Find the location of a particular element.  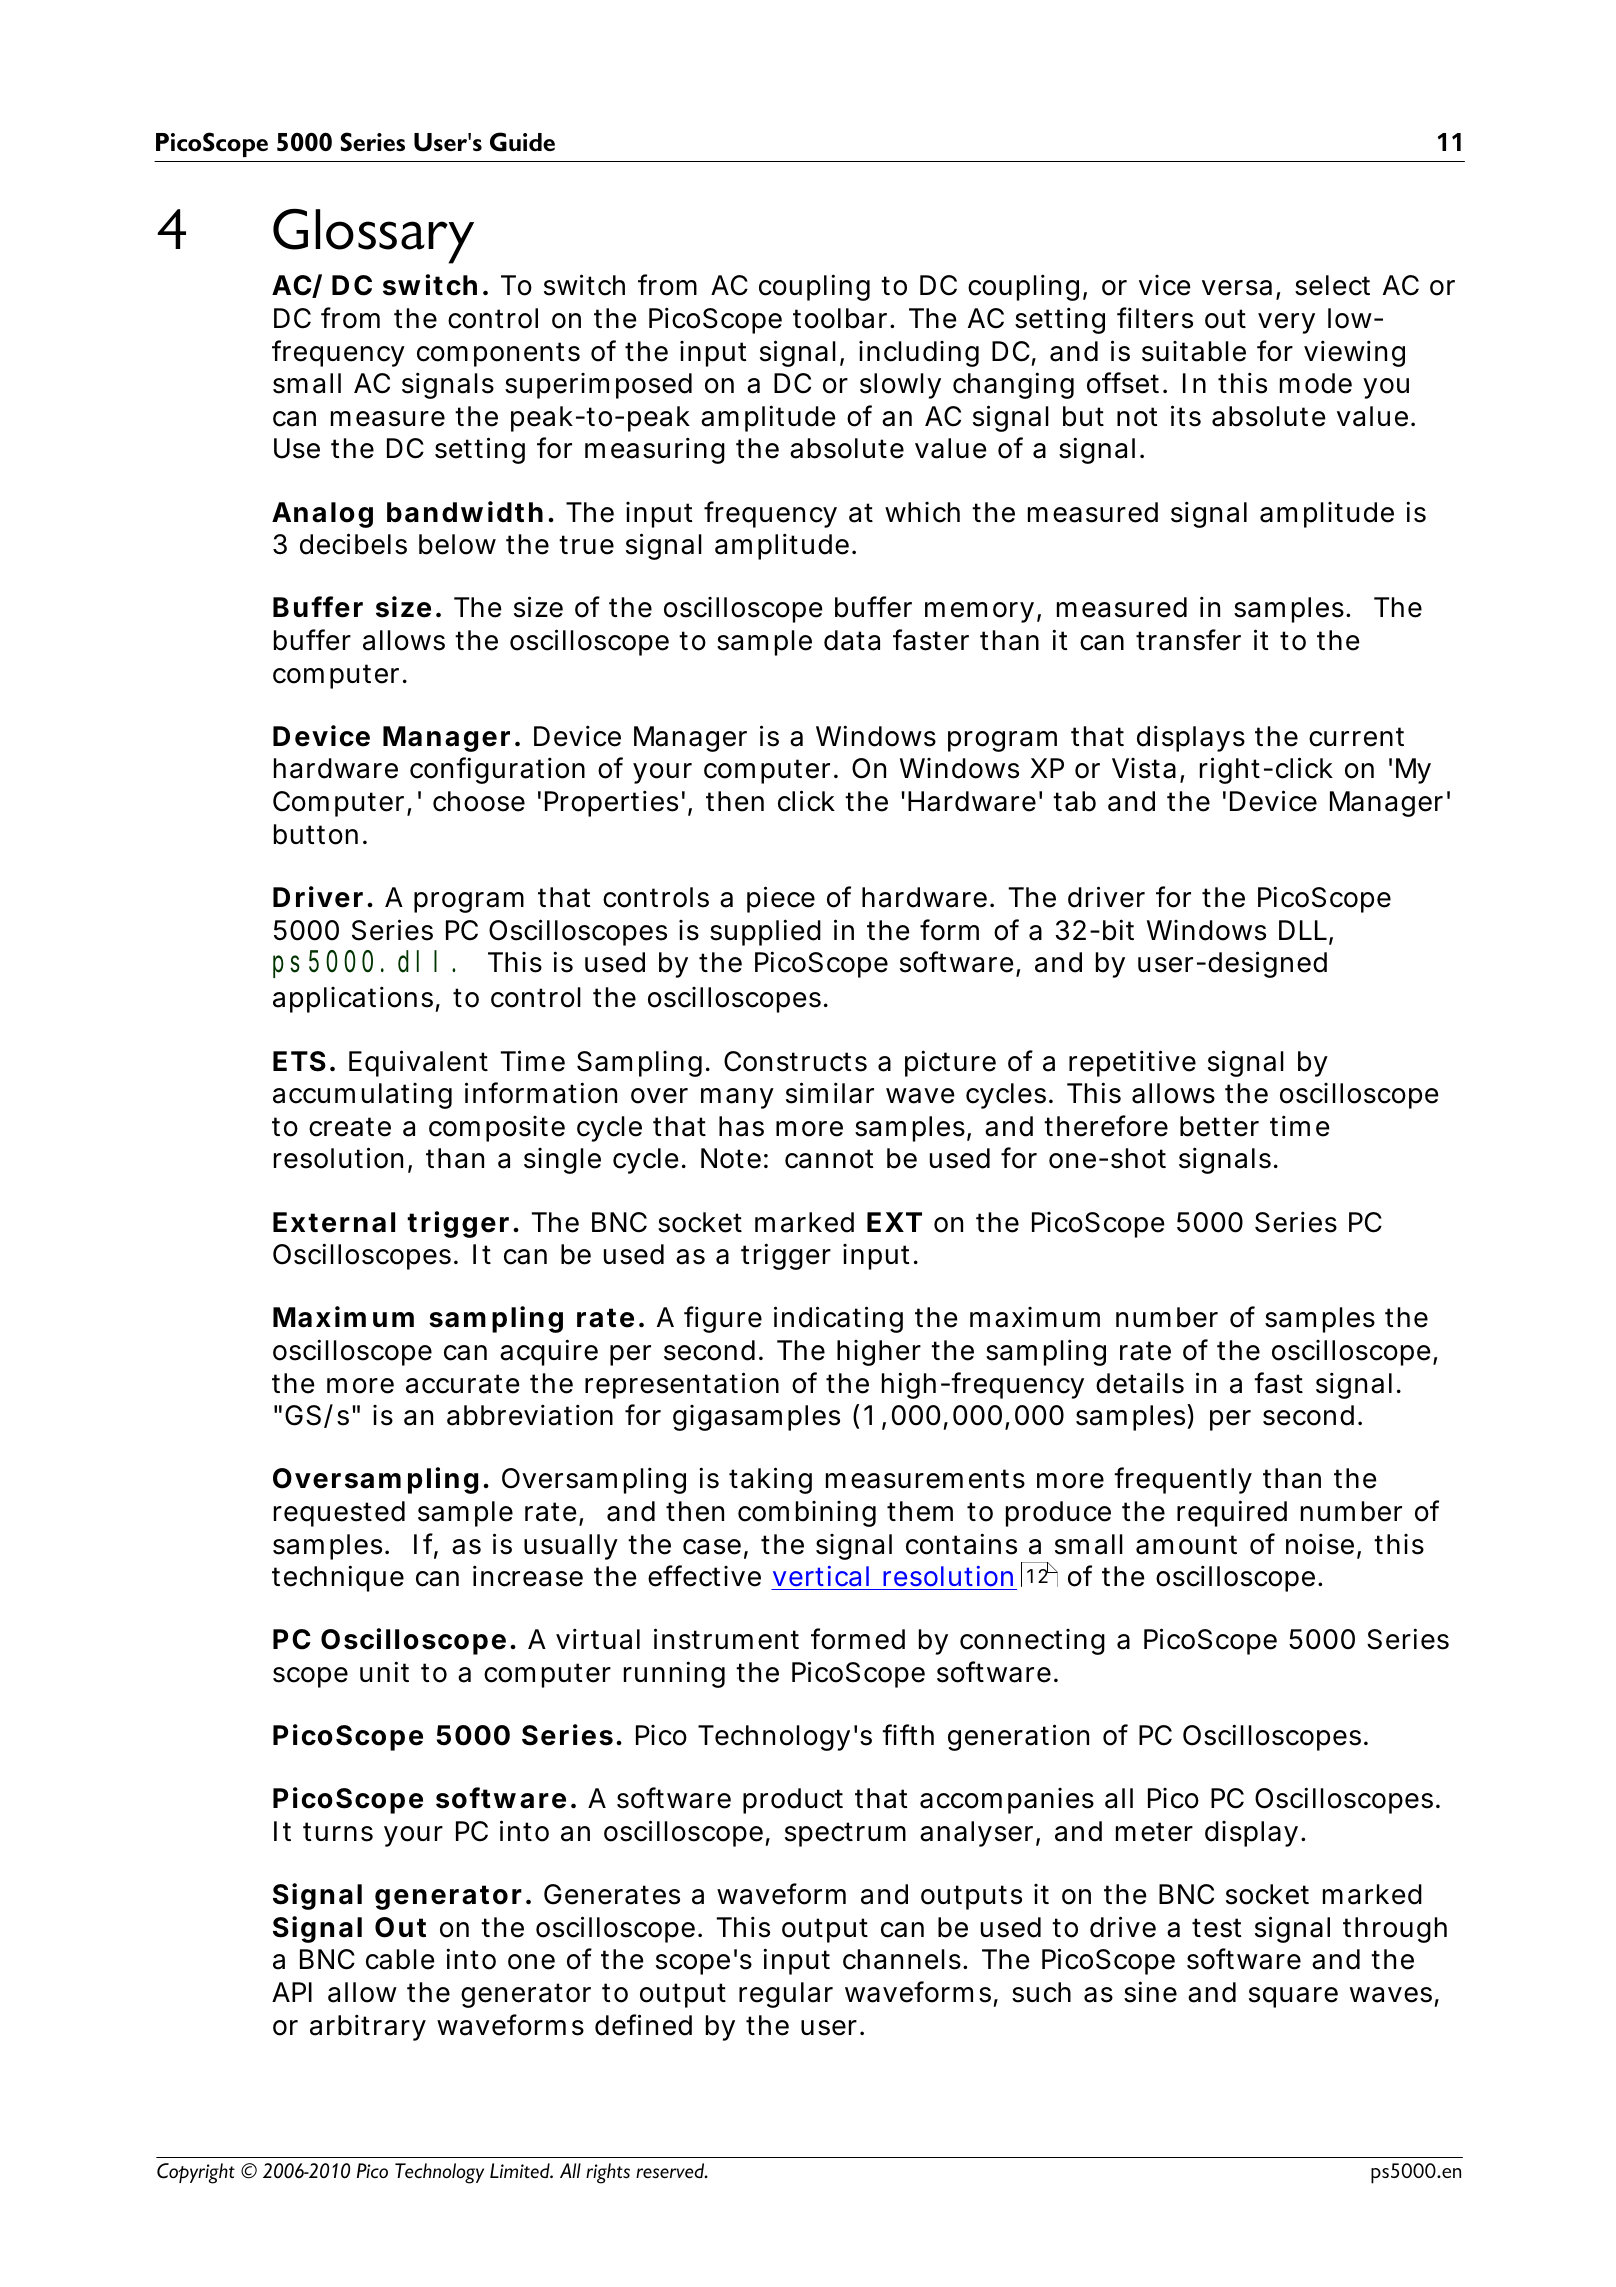

Glossary is located at coordinates (373, 236).
